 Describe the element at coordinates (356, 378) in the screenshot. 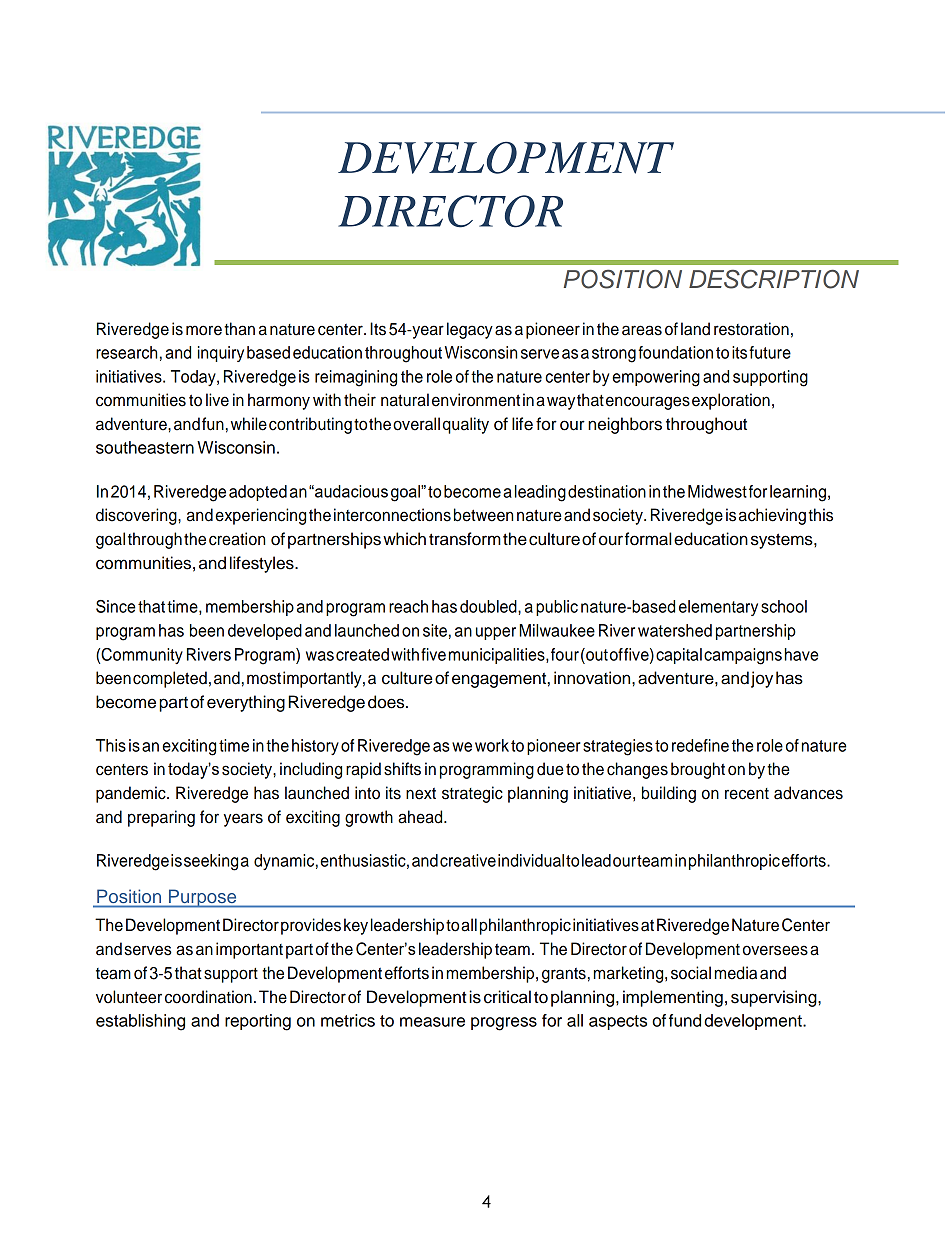

I see `reimagining` at that location.
